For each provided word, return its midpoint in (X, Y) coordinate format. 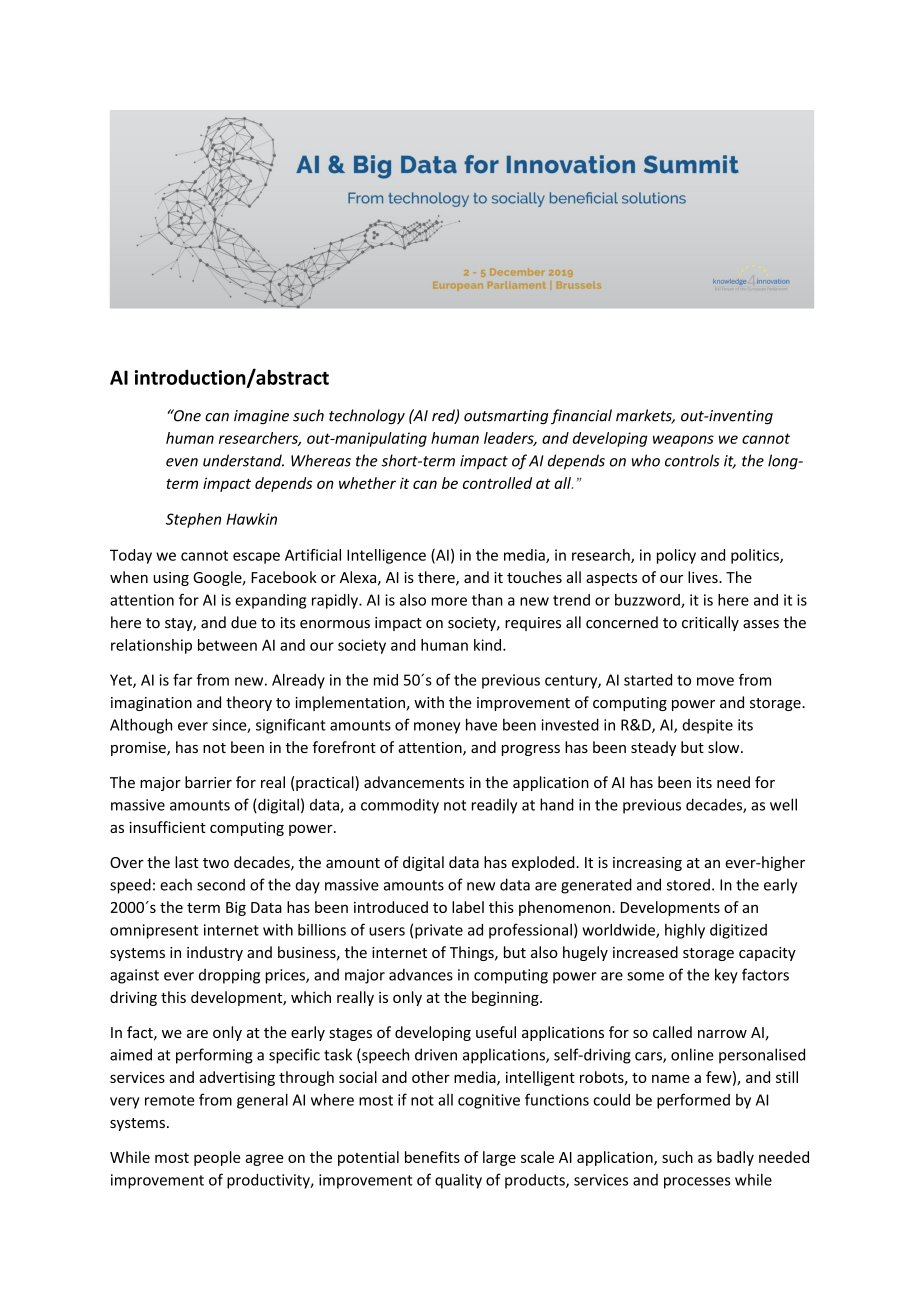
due (244, 622)
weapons (683, 441)
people (217, 1158)
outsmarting (506, 417)
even (182, 462)
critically (710, 623)
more (449, 601)
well (783, 804)
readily (494, 806)
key (726, 976)
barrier (208, 782)
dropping (229, 976)
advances (421, 974)
